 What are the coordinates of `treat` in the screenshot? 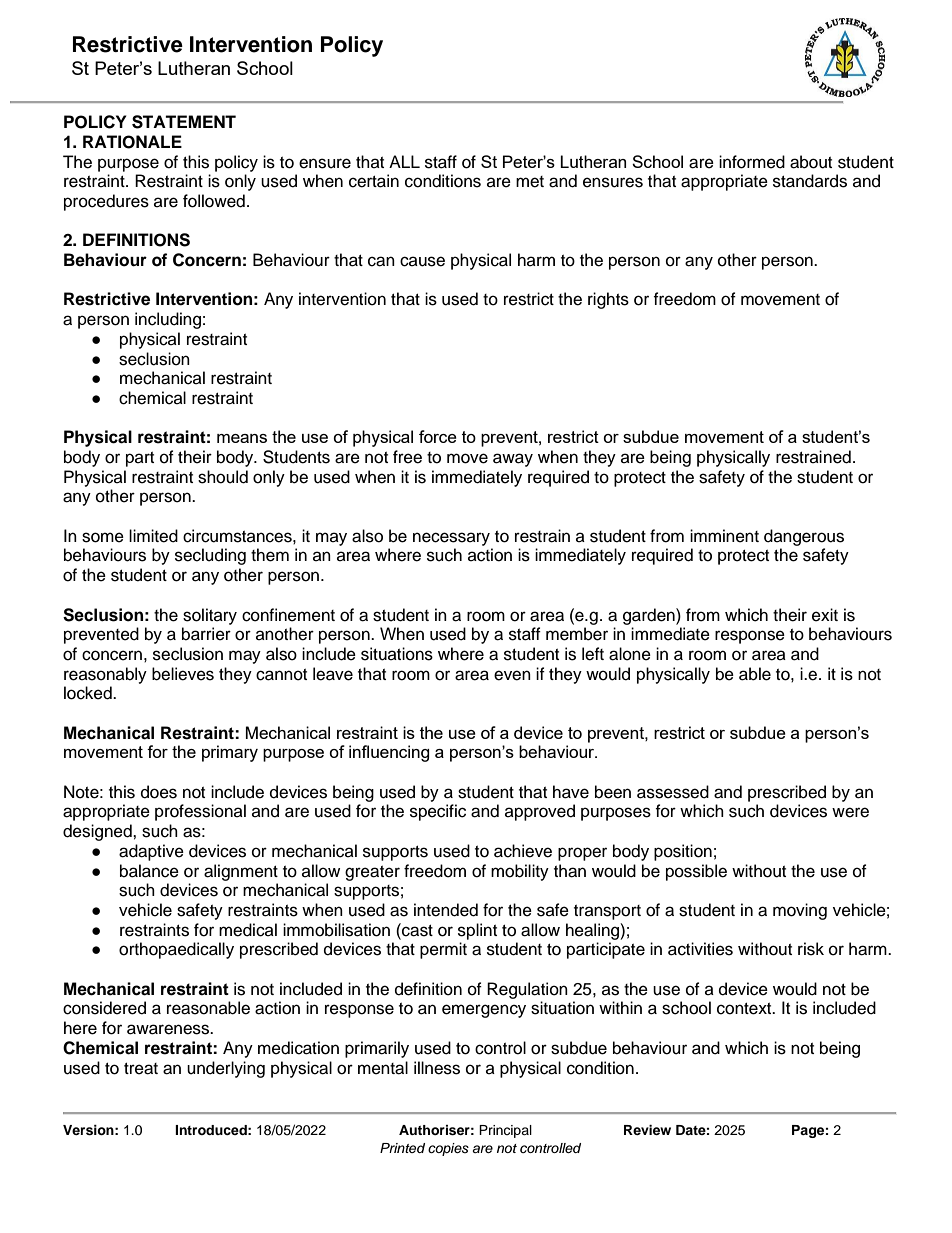 It's located at (141, 1069).
